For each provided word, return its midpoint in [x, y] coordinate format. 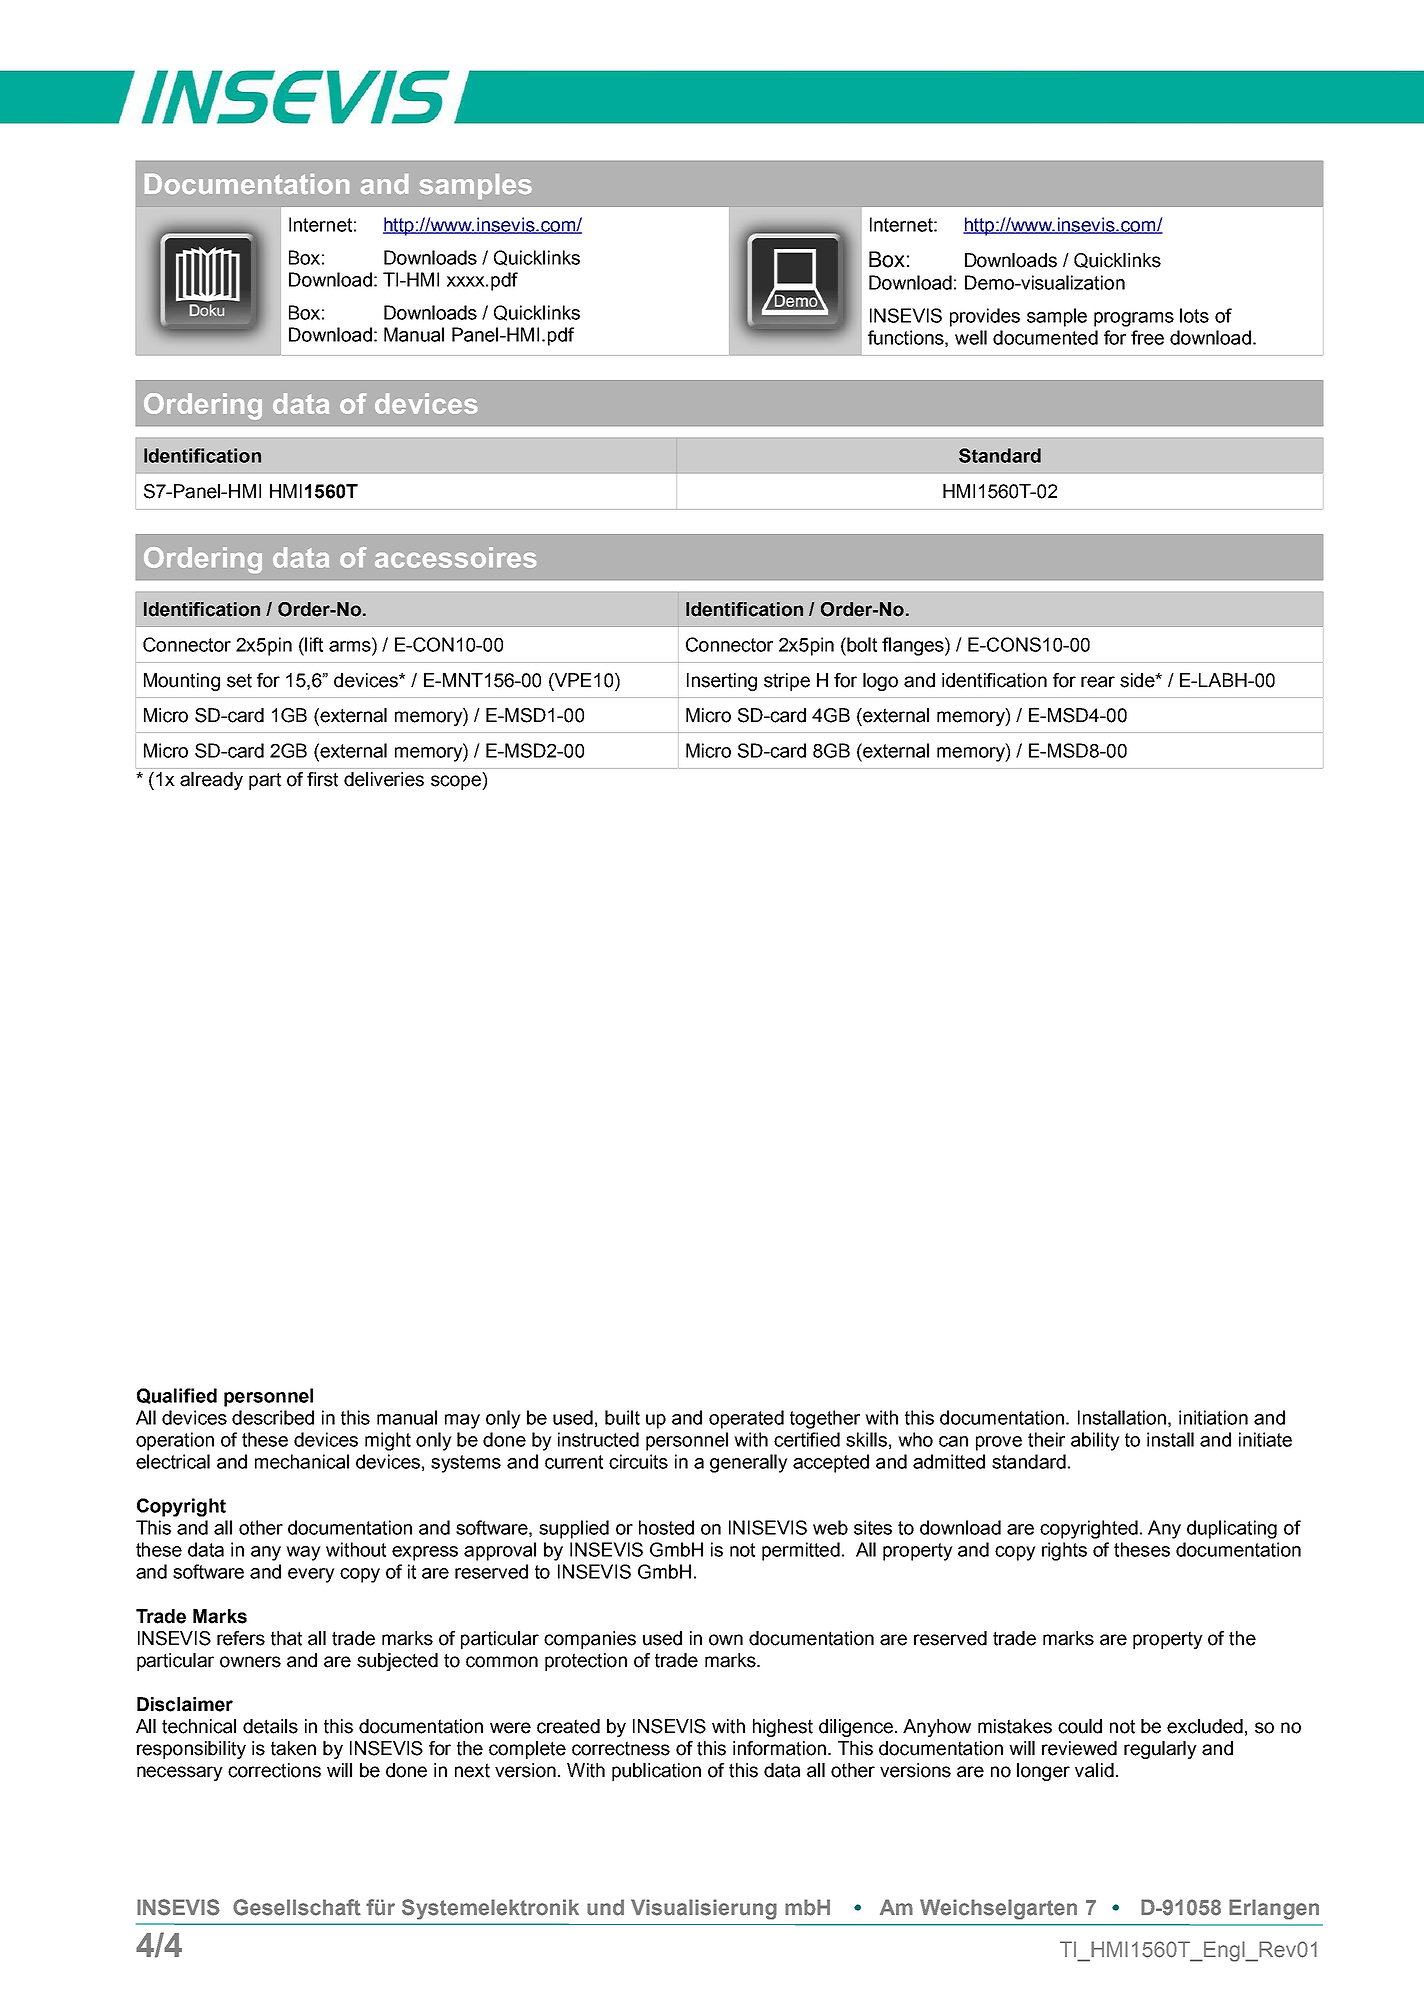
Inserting [722, 682]
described [273, 1417]
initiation [1213, 1417]
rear [1098, 682]
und [605, 1907]
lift [313, 644]
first [322, 779]
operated [746, 1419]
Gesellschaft [297, 1907]
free [1147, 337]
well [971, 337]
